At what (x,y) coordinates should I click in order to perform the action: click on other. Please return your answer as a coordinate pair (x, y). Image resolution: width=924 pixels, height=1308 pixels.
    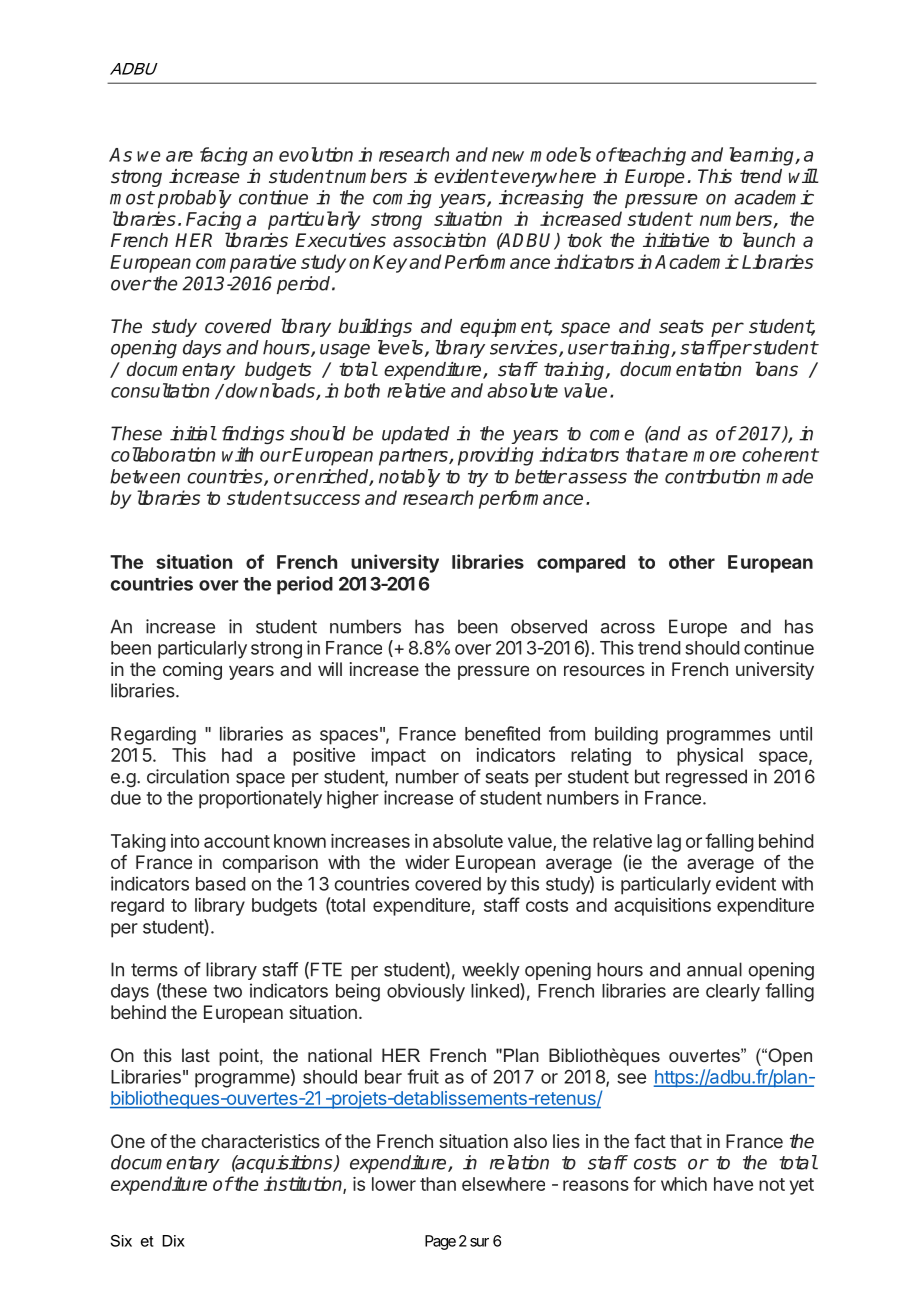
    Looking at the image, I should click on (692, 562).
